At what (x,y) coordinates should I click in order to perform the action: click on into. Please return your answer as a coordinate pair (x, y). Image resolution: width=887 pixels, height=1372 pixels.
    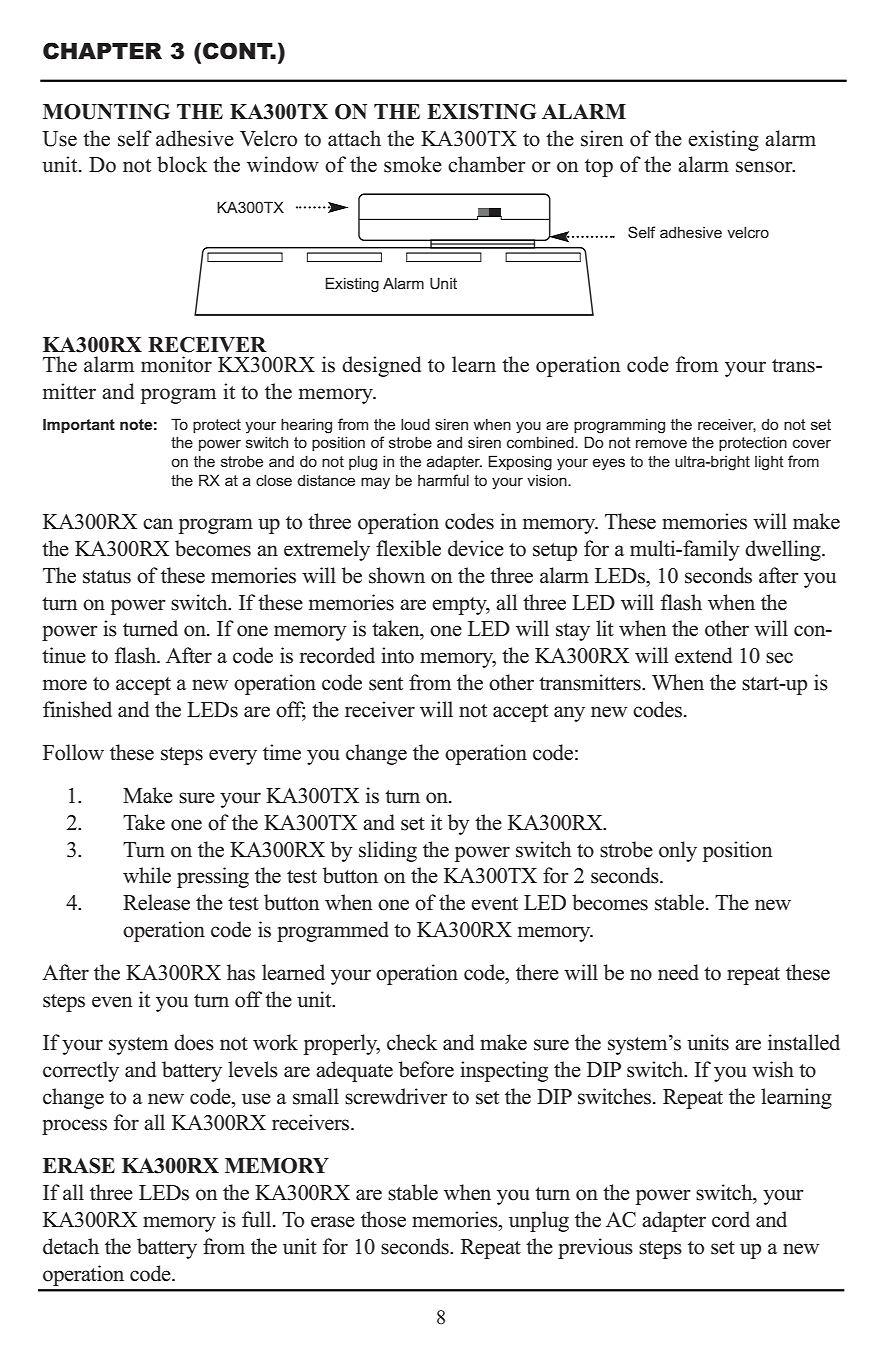
    Looking at the image, I should click on (397, 655).
